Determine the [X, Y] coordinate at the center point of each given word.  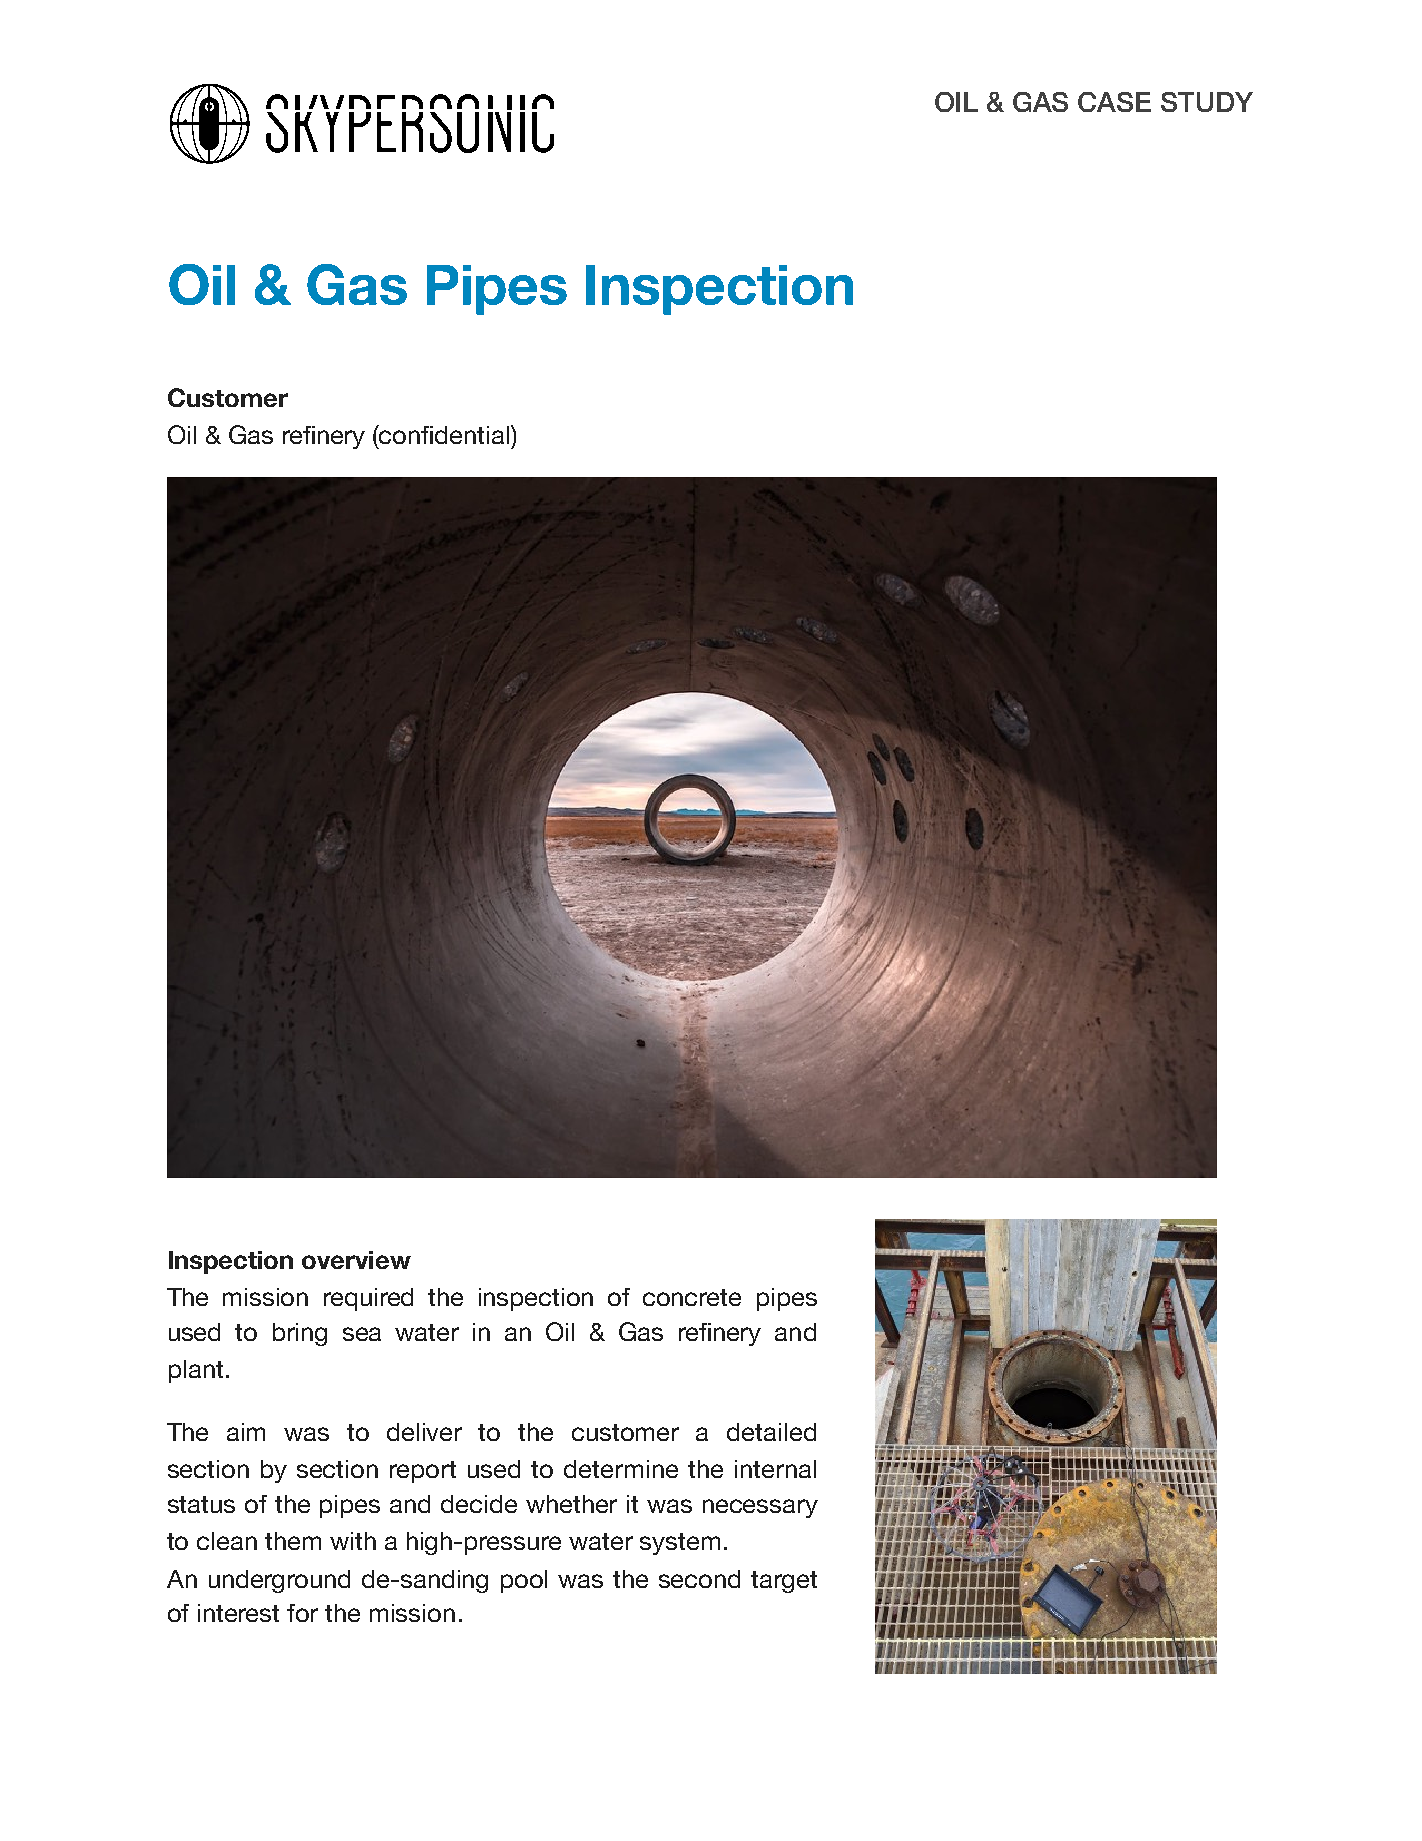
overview [356, 1260]
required [368, 1299]
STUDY [1207, 102]
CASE [1114, 102]
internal [775, 1469]
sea [362, 1334]
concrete [692, 1297]
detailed [771, 1432]
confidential [445, 434]
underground [279, 1581]
